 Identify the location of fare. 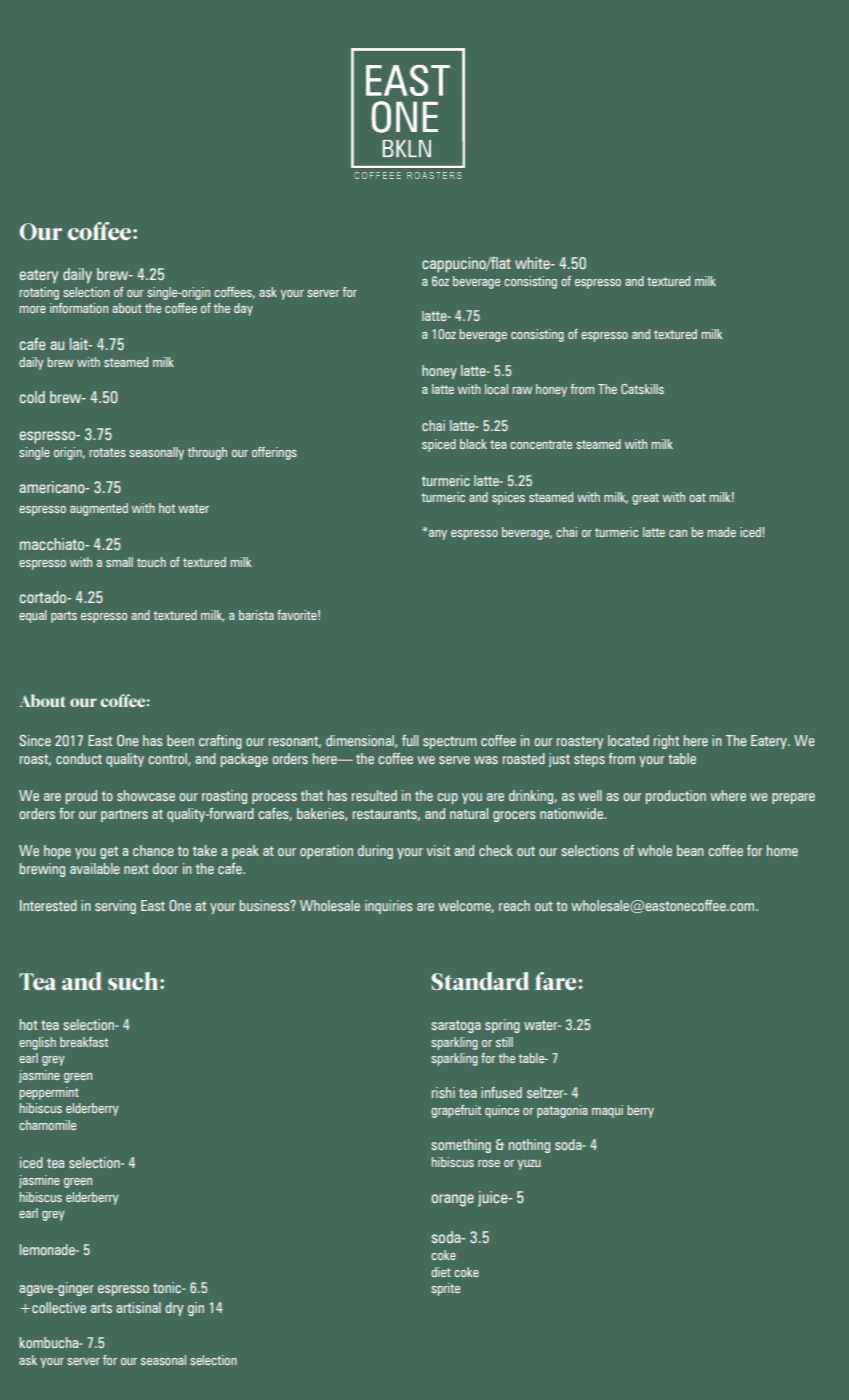
(555, 981).
